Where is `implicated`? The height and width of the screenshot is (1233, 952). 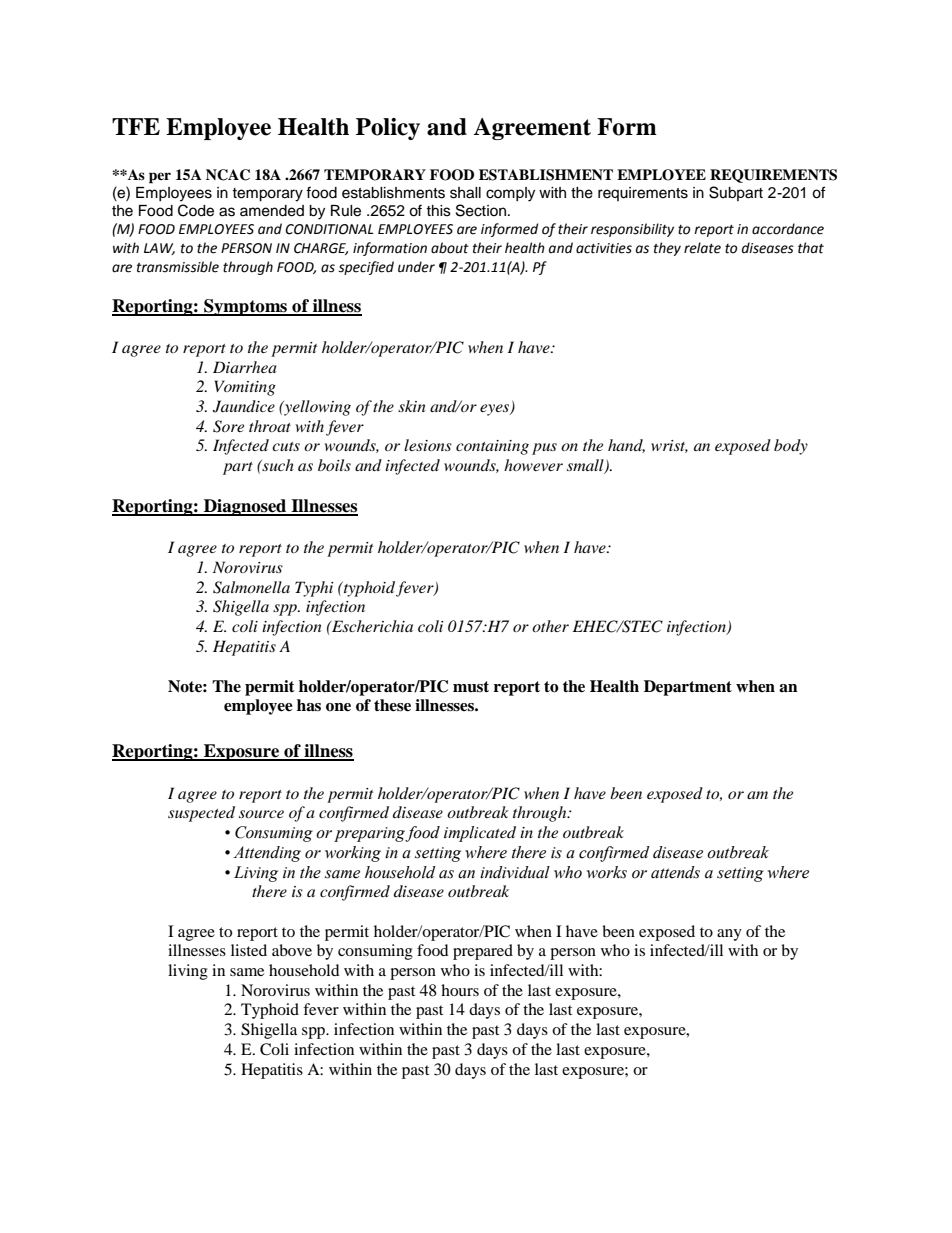 implicated is located at coordinates (480, 834).
